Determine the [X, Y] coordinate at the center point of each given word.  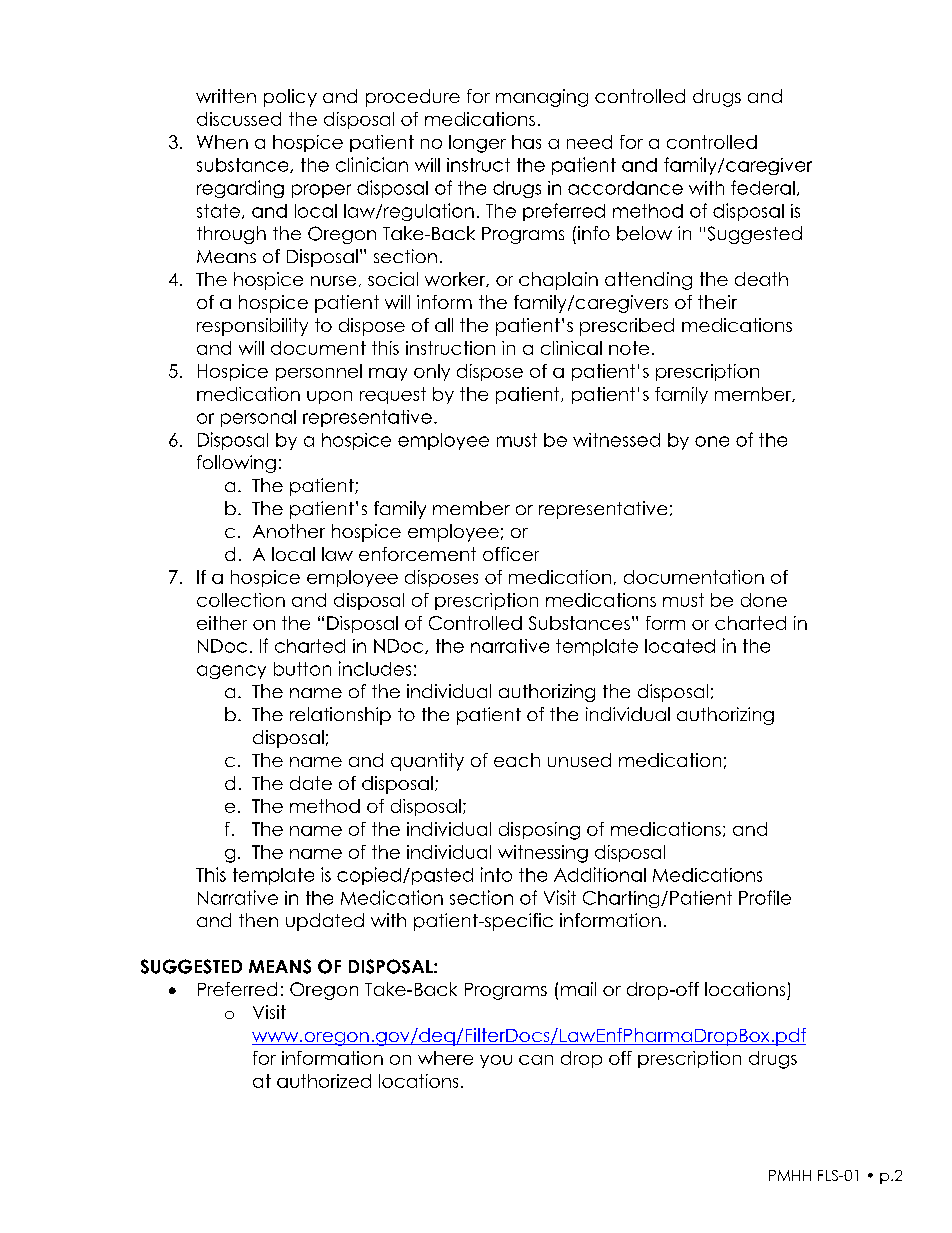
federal [763, 187]
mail [578, 989]
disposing [539, 831]
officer [511, 554]
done [764, 600]
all [444, 325]
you [496, 1061]
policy [290, 98]
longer [477, 144]
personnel [319, 372]
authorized [324, 1081]
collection [241, 600]
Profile [765, 897]
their [717, 302]
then [258, 920]
